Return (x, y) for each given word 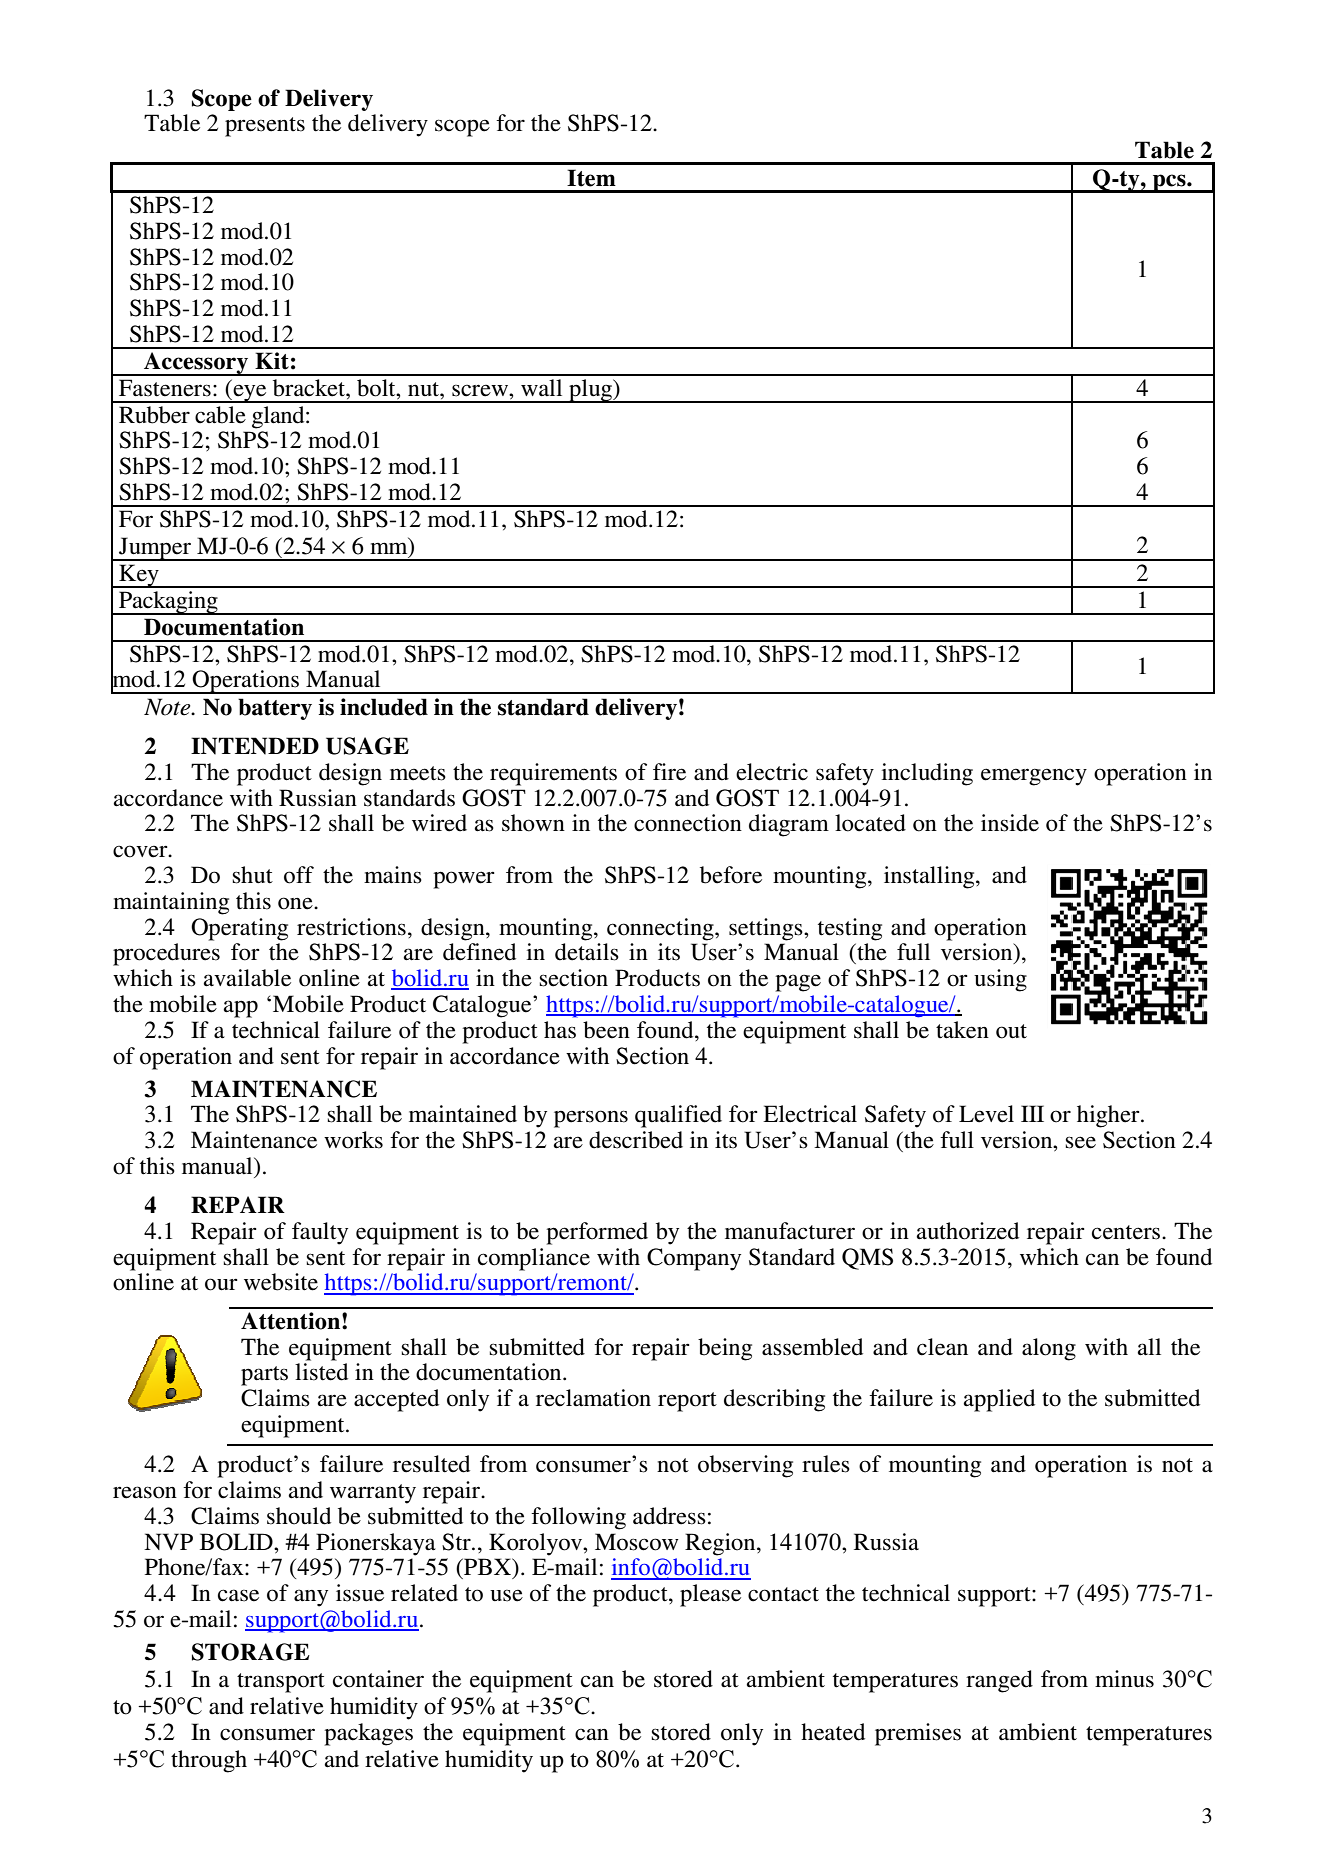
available (247, 978)
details (587, 952)
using (1000, 980)
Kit (272, 361)
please (710, 1595)
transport (281, 1683)
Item (591, 178)
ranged (999, 1681)
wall (541, 387)
